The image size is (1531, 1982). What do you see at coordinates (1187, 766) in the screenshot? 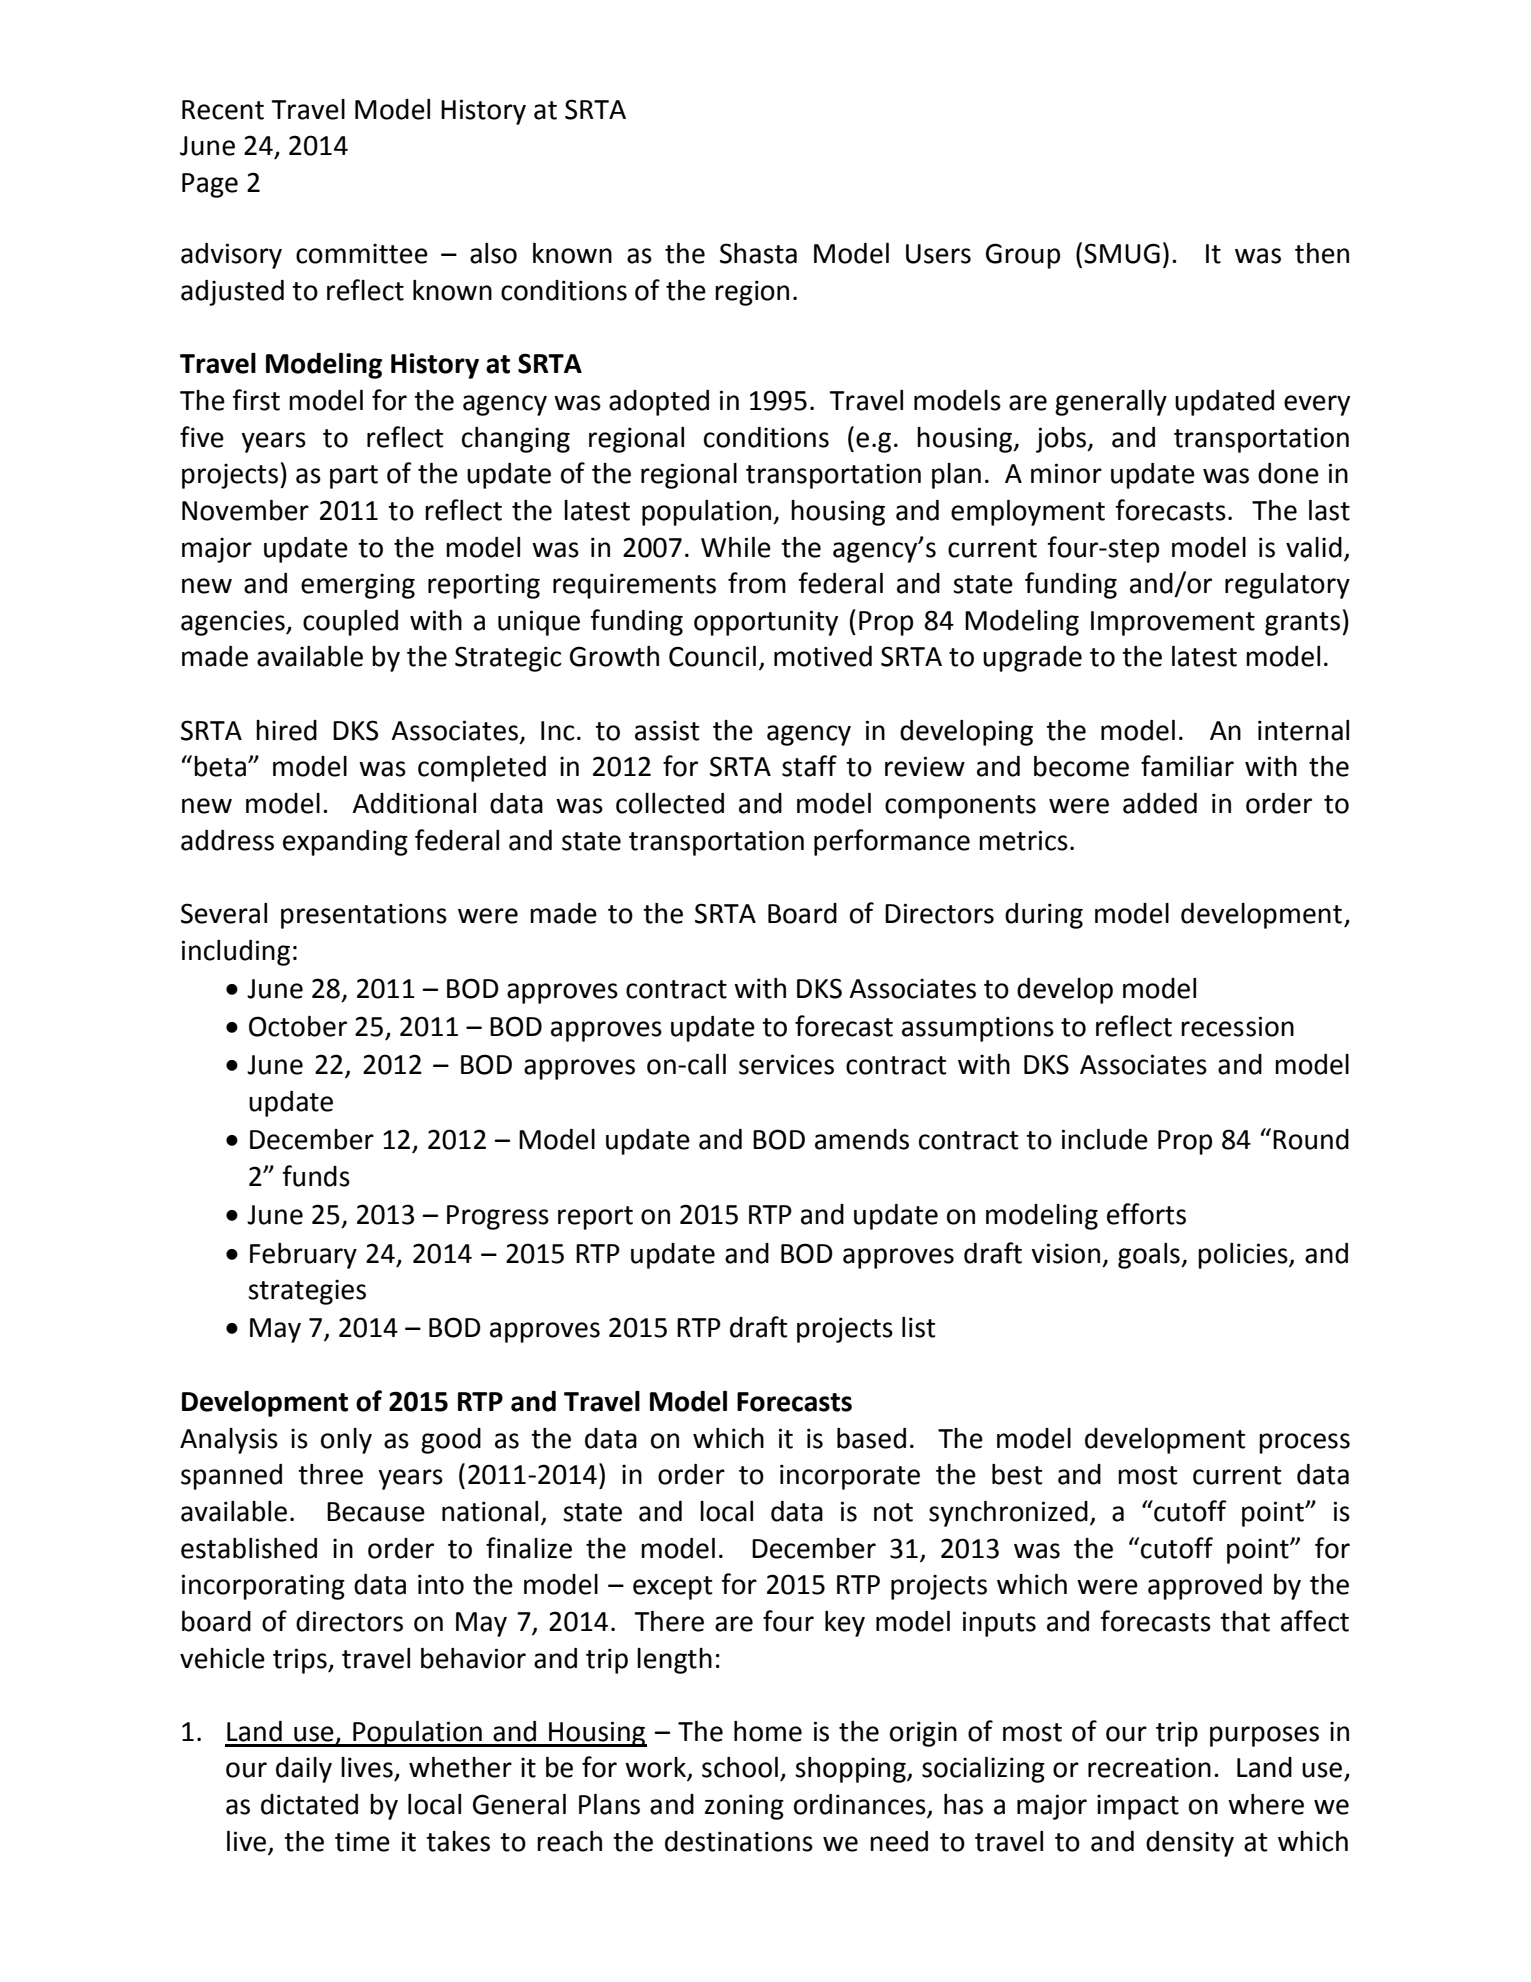
I see `familiar` at bounding box center [1187, 766].
